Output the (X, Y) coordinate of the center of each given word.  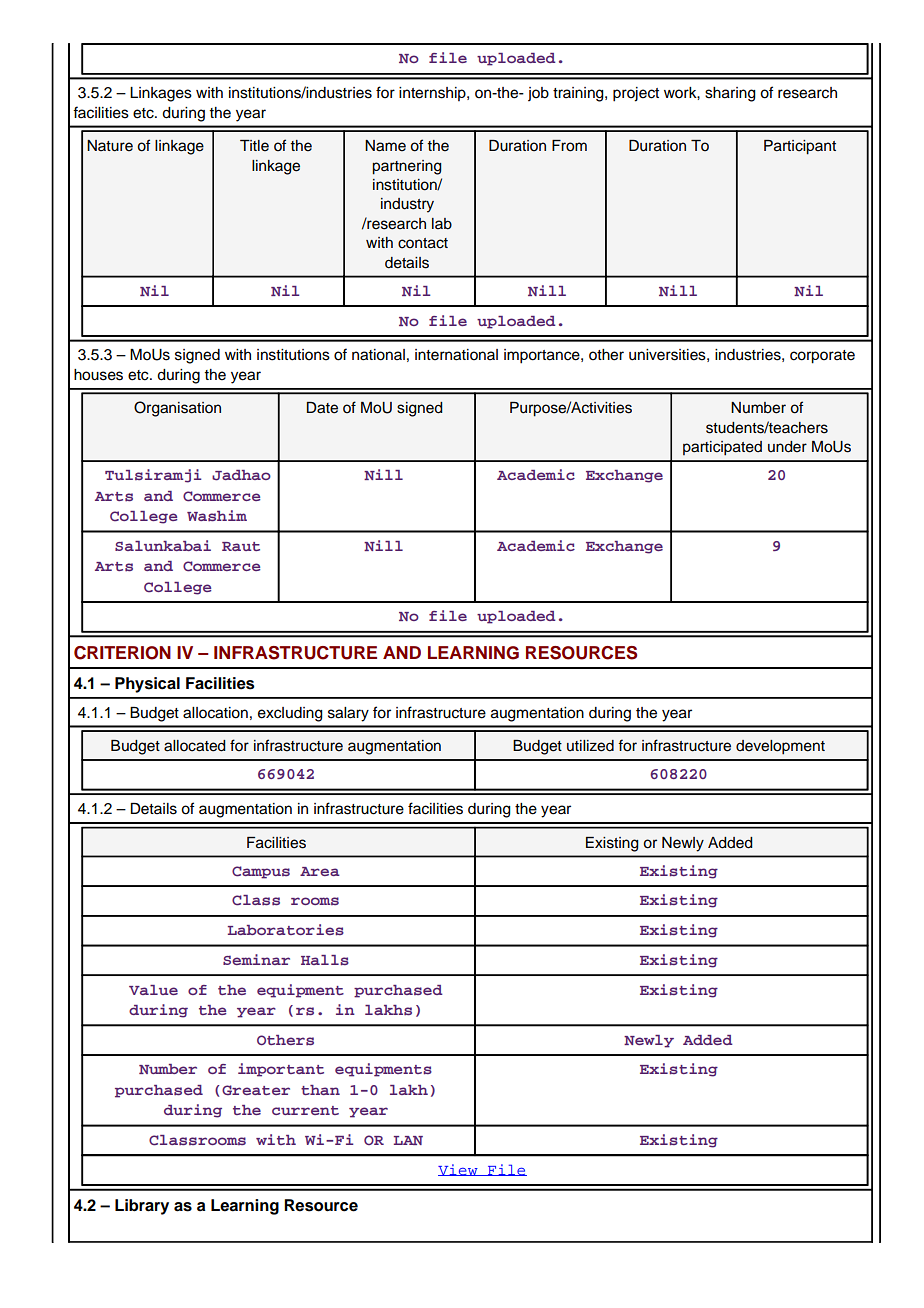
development (780, 747)
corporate (822, 357)
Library (142, 1207)
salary (348, 714)
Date (322, 408)
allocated (194, 746)
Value (153, 990)
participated (722, 448)
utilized (590, 746)
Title (254, 146)
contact (423, 243)
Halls (325, 960)
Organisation (177, 409)
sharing (730, 94)
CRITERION (122, 653)
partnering (406, 167)
